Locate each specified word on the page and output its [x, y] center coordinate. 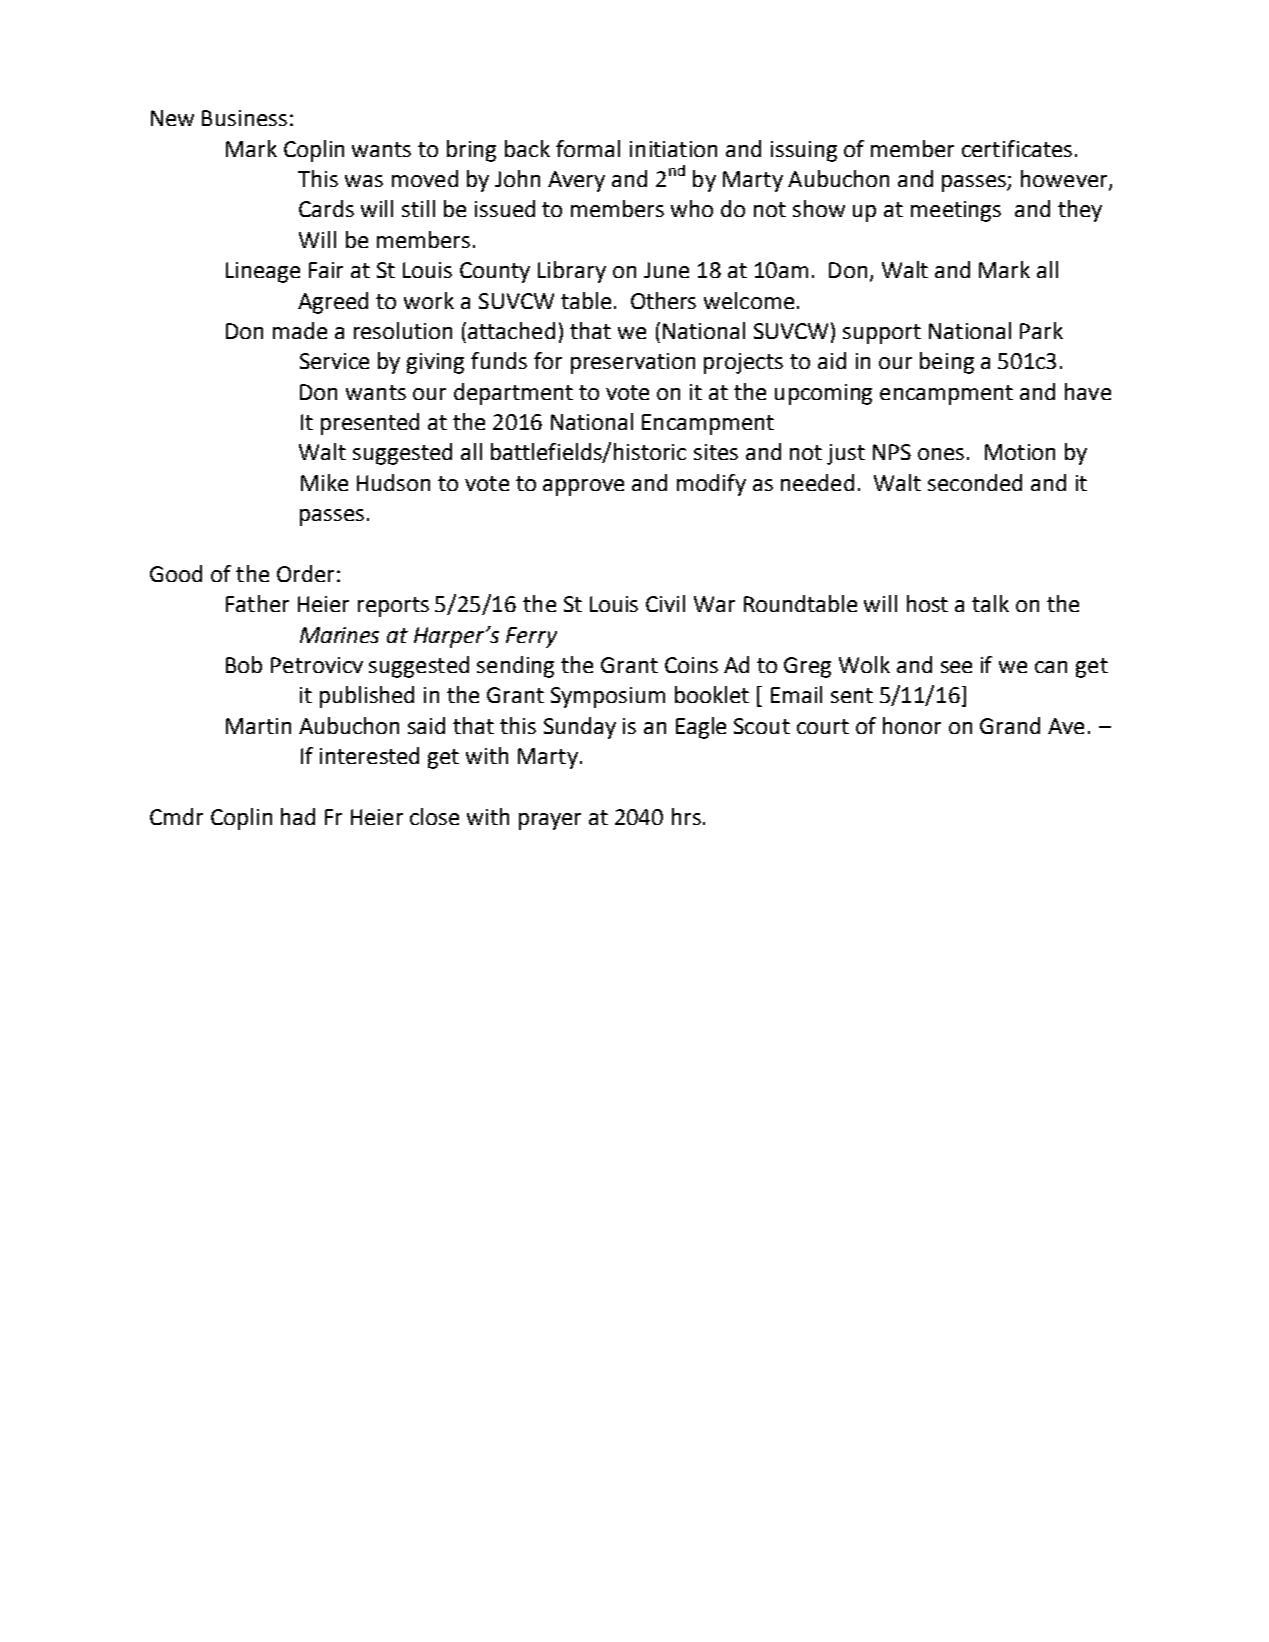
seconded [975, 482]
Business [244, 118]
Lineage [263, 272]
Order [305, 573]
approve [583, 487]
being [947, 363]
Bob [244, 664]
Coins [691, 665]
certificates [1017, 148]
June [666, 270]
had [298, 816]
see [956, 667]
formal [588, 148]
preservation [633, 363]
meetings [956, 211]
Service [334, 361]
